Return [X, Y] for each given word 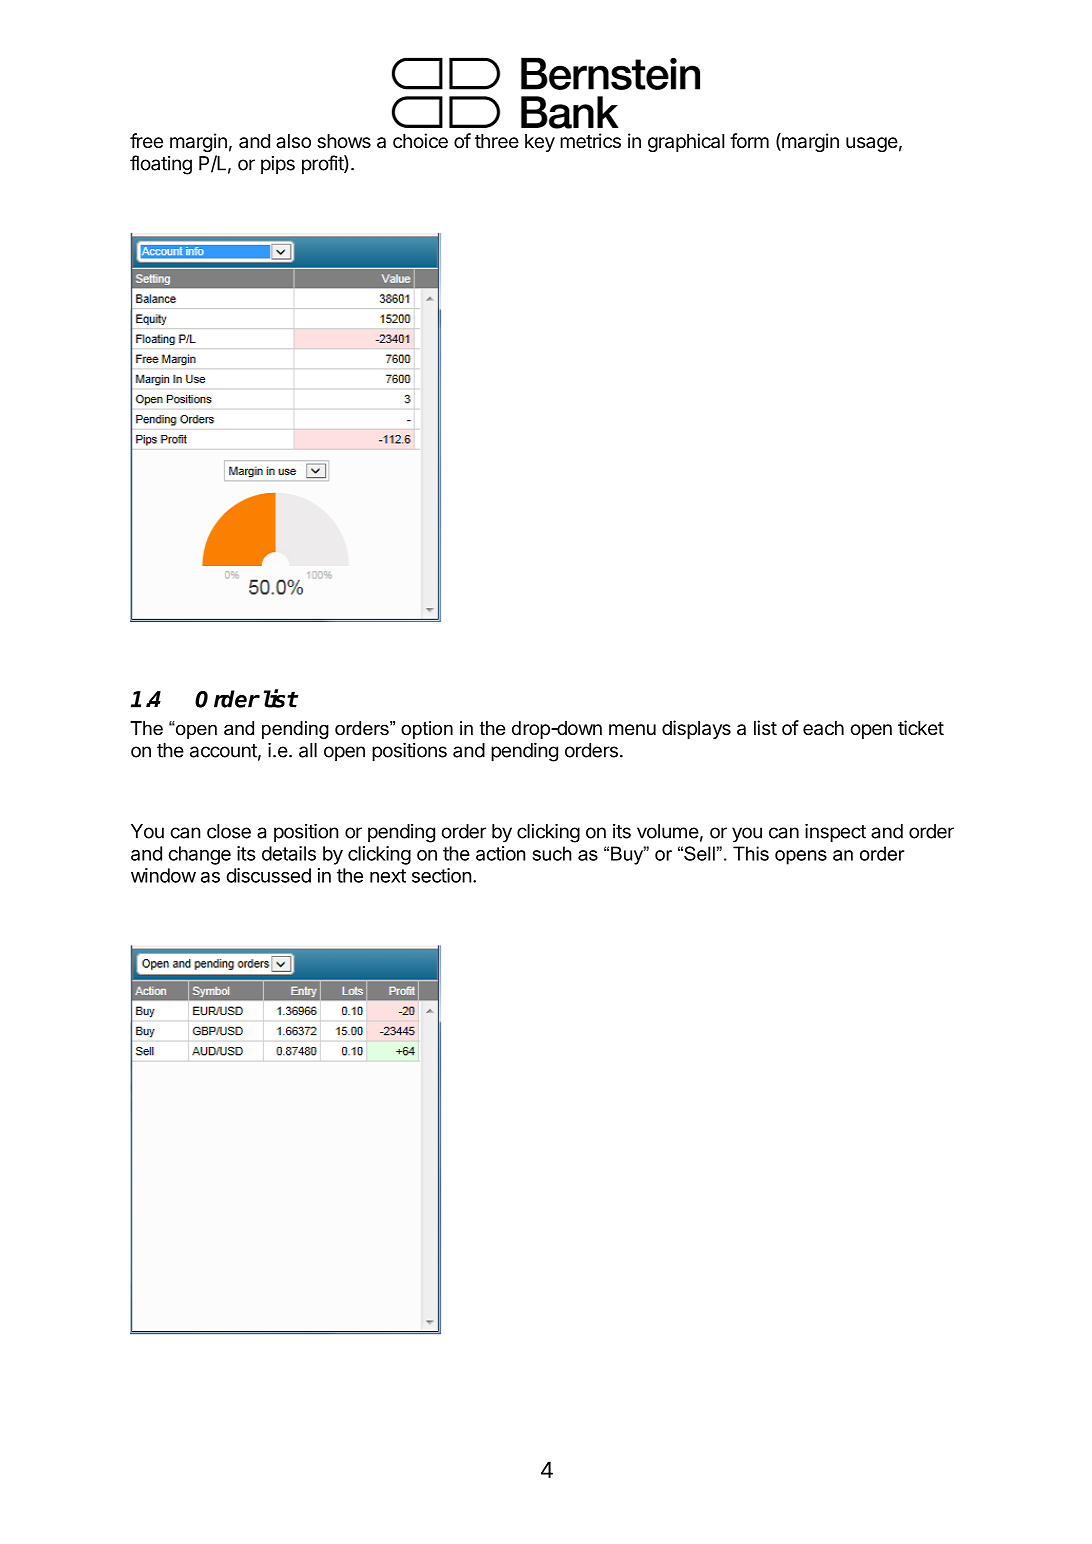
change [199, 855]
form [749, 140]
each [823, 728]
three [497, 141]
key [540, 143]
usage [872, 144]
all [308, 750]
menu [632, 729]
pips [278, 165]
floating [161, 165]
